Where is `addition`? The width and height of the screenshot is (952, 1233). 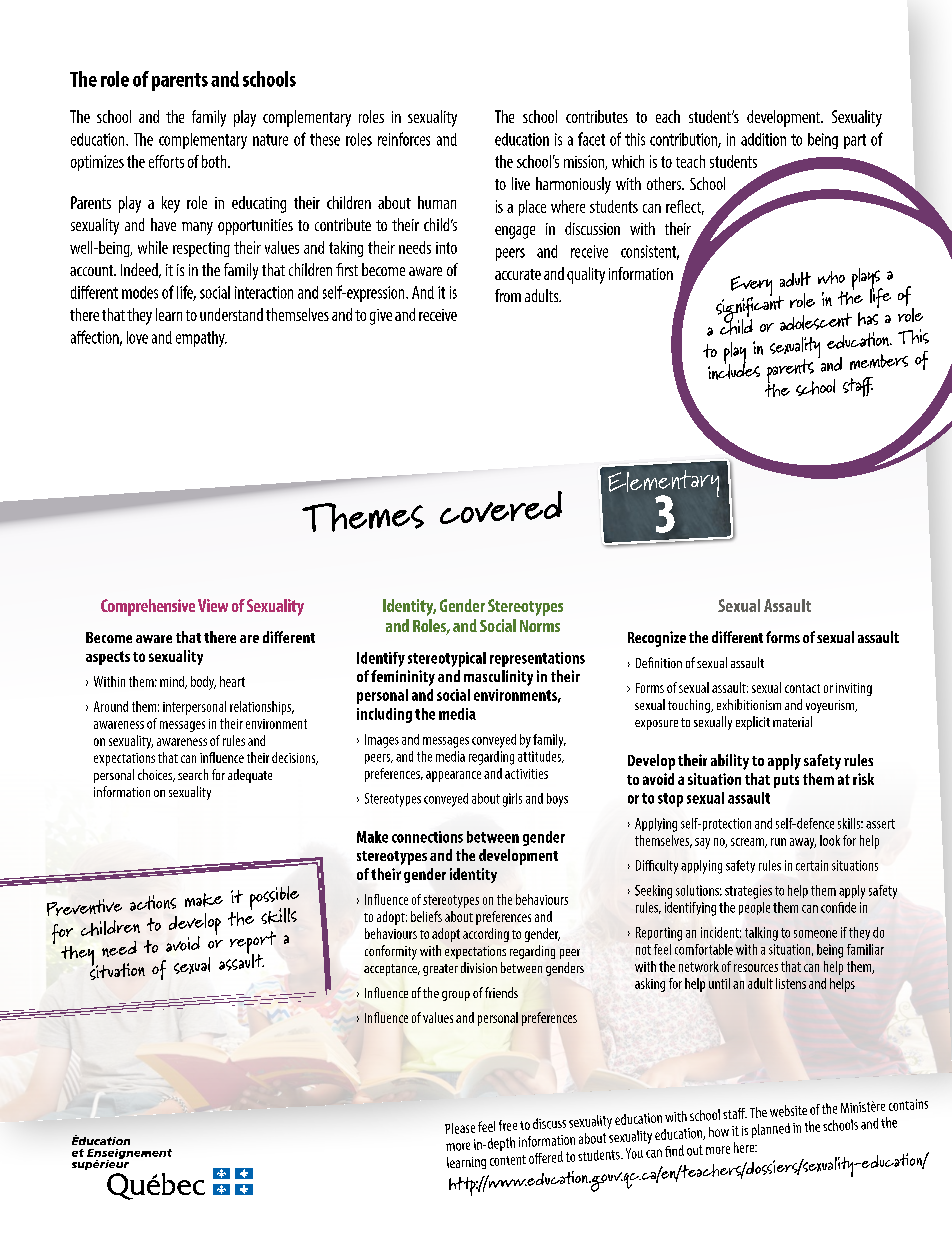
addition is located at coordinates (763, 139).
